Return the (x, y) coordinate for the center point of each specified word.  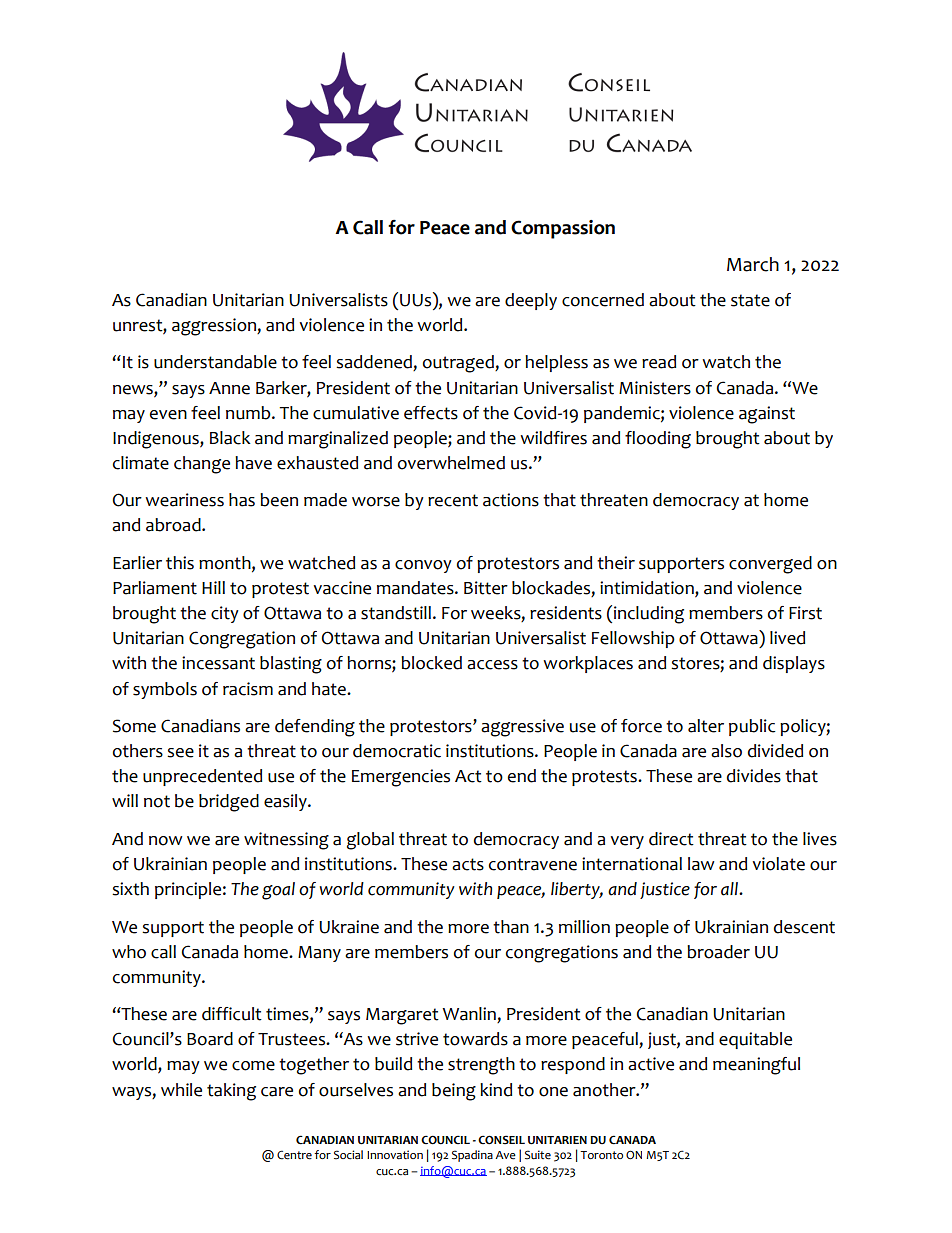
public (752, 727)
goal (278, 891)
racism (248, 689)
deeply (531, 301)
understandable (215, 362)
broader (718, 952)
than (511, 927)
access (492, 665)
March (753, 264)
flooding (658, 440)
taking (231, 1092)
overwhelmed (451, 463)
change (202, 465)
